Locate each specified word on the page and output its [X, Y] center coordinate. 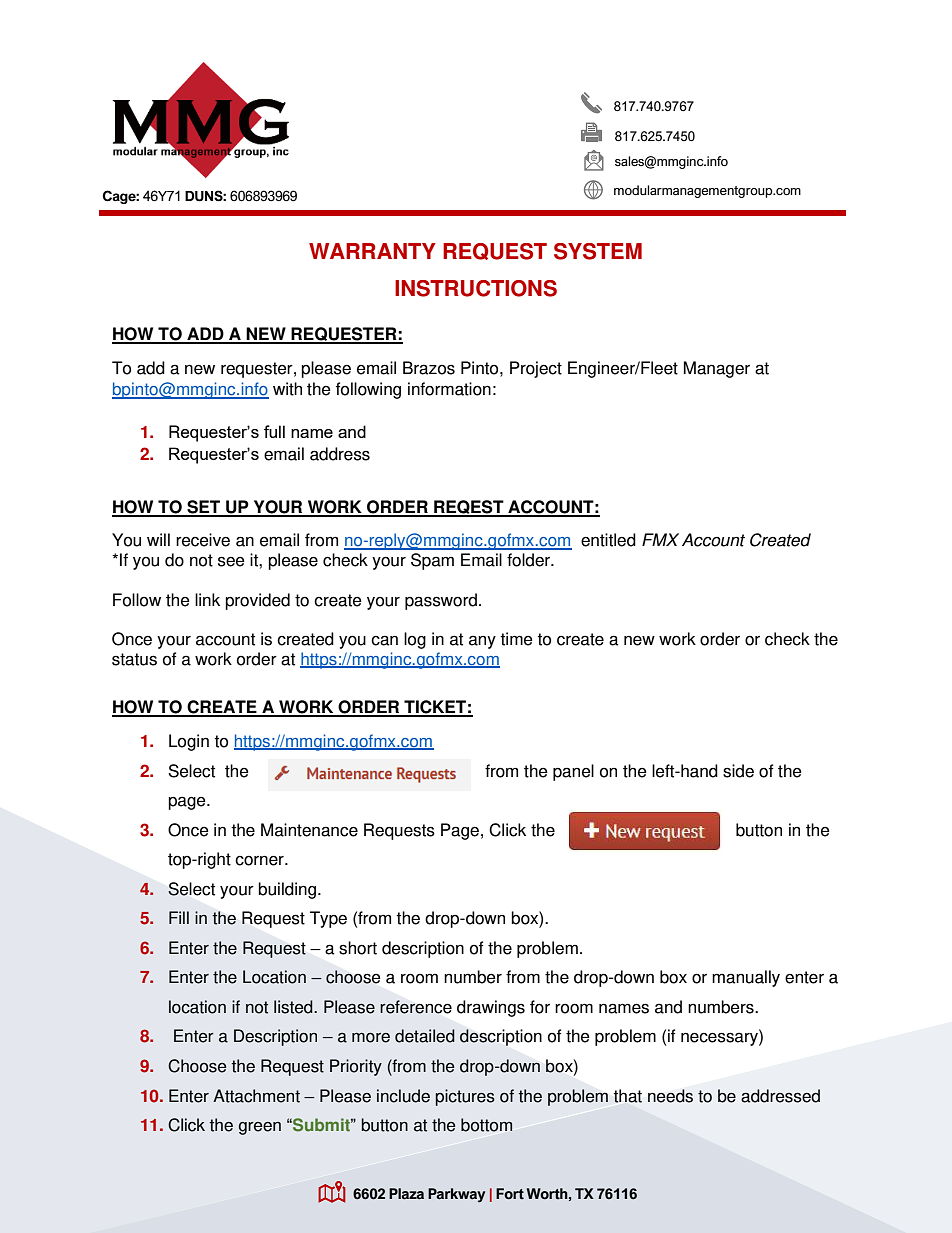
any [482, 642]
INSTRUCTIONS [476, 288]
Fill [179, 917]
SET [204, 508]
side [738, 771]
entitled [608, 540]
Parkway [456, 1195]
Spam [432, 561]
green [260, 1128]
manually [746, 978]
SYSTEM [598, 251]
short [358, 948]
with [287, 389]
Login [189, 742]
